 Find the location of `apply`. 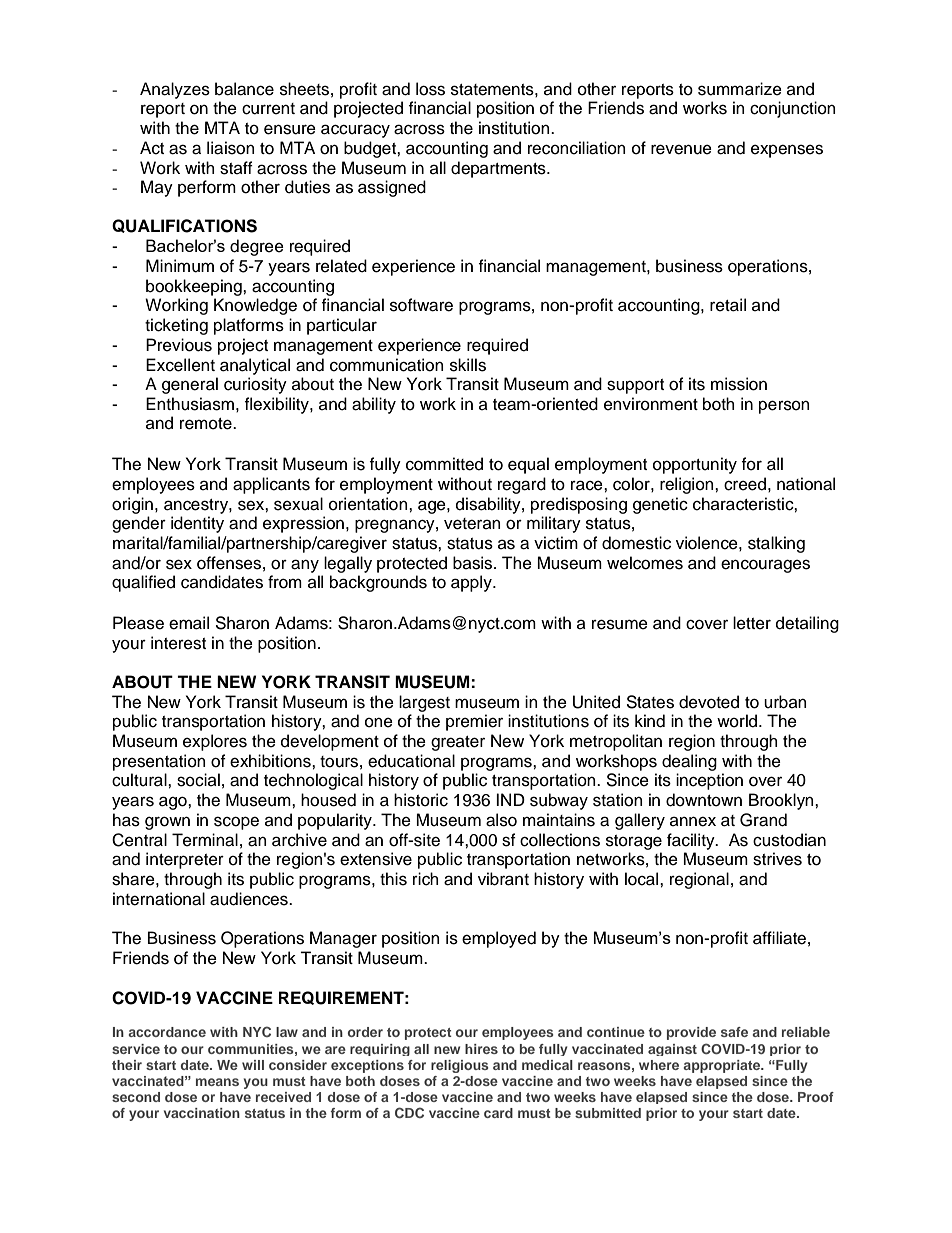

apply is located at coordinates (472, 583).
